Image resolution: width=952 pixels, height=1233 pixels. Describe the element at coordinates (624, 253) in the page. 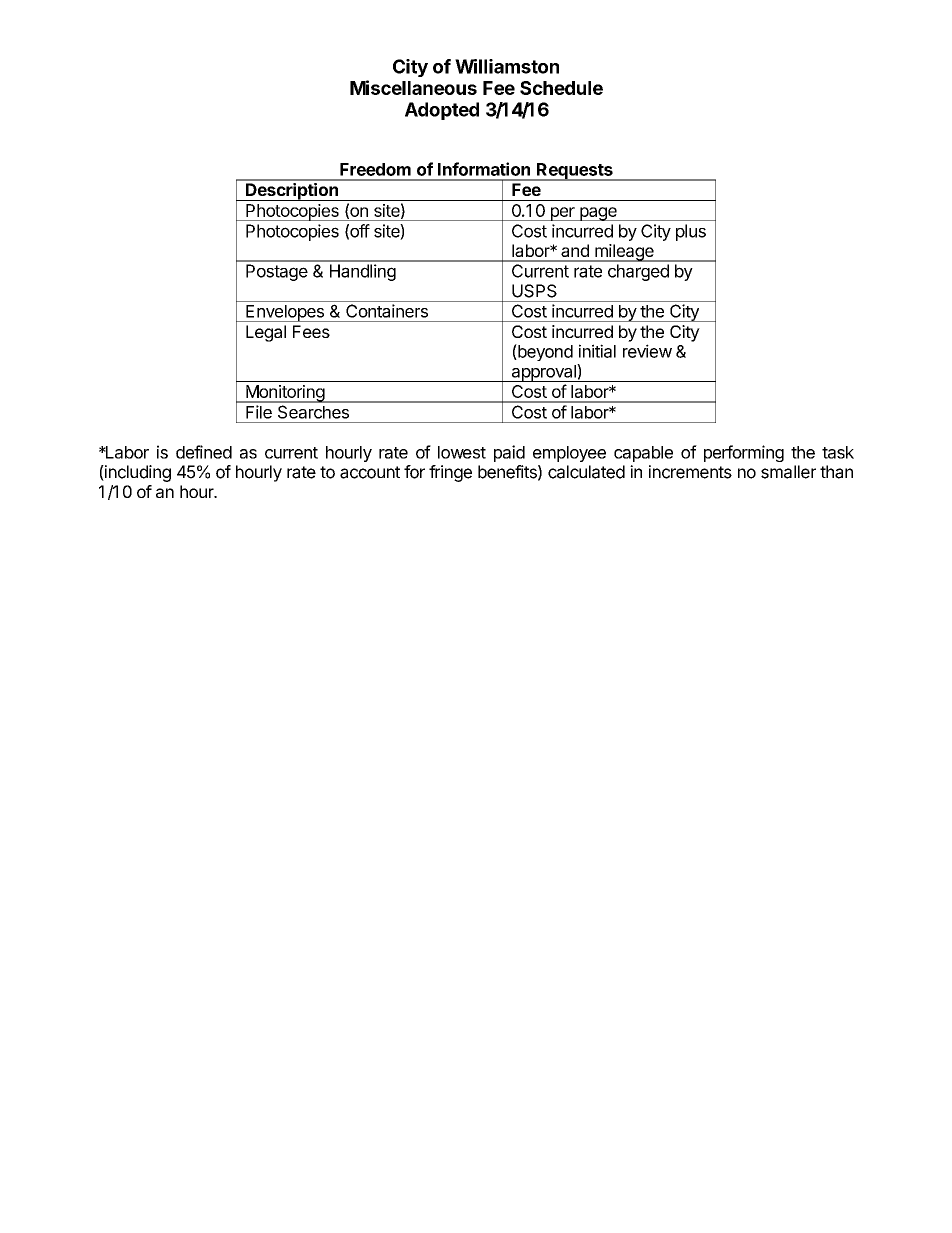

I see `mileage` at that location.
